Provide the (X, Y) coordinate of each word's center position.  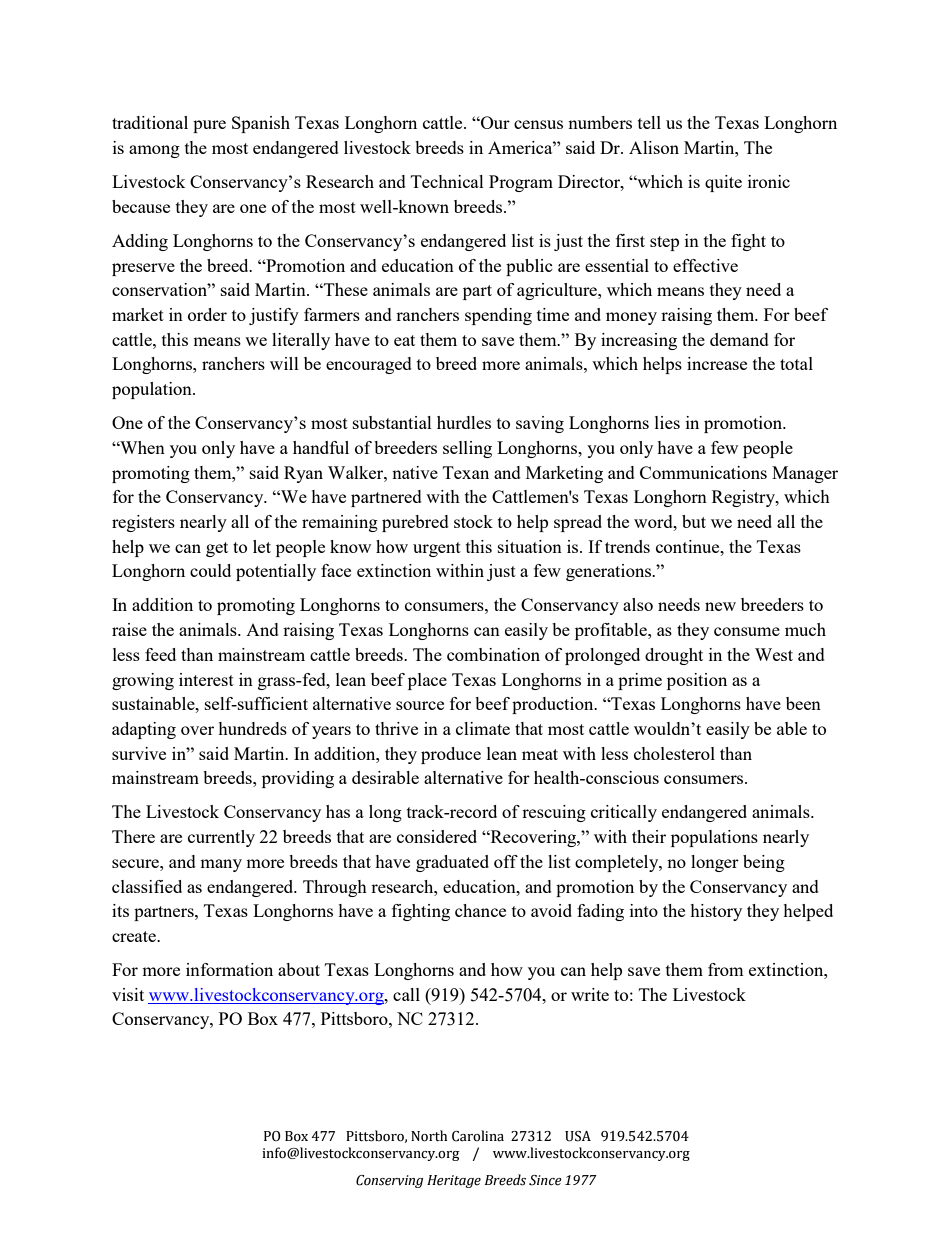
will (284, 363)
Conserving (389, 1181)
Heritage (454, 1181)
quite (723, 183)
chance (480, 910)
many (221, 865)
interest (206, 679)
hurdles (464, 422)
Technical (447, 181)
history (716, 912)
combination (493, 654)
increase (717, 363)
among (154, 151)
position (697, 681)
